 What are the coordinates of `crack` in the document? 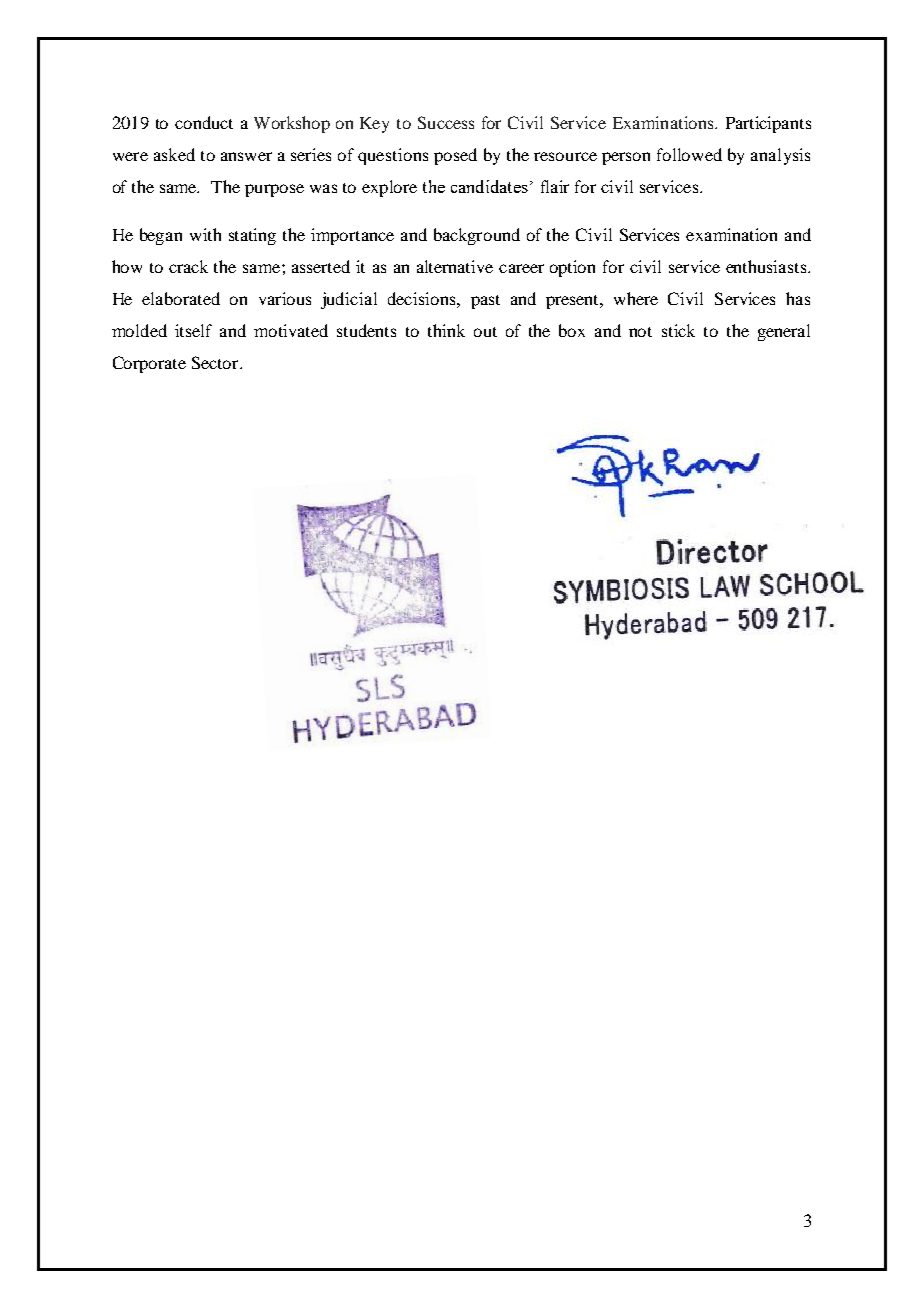 It's located at (188, 266).
